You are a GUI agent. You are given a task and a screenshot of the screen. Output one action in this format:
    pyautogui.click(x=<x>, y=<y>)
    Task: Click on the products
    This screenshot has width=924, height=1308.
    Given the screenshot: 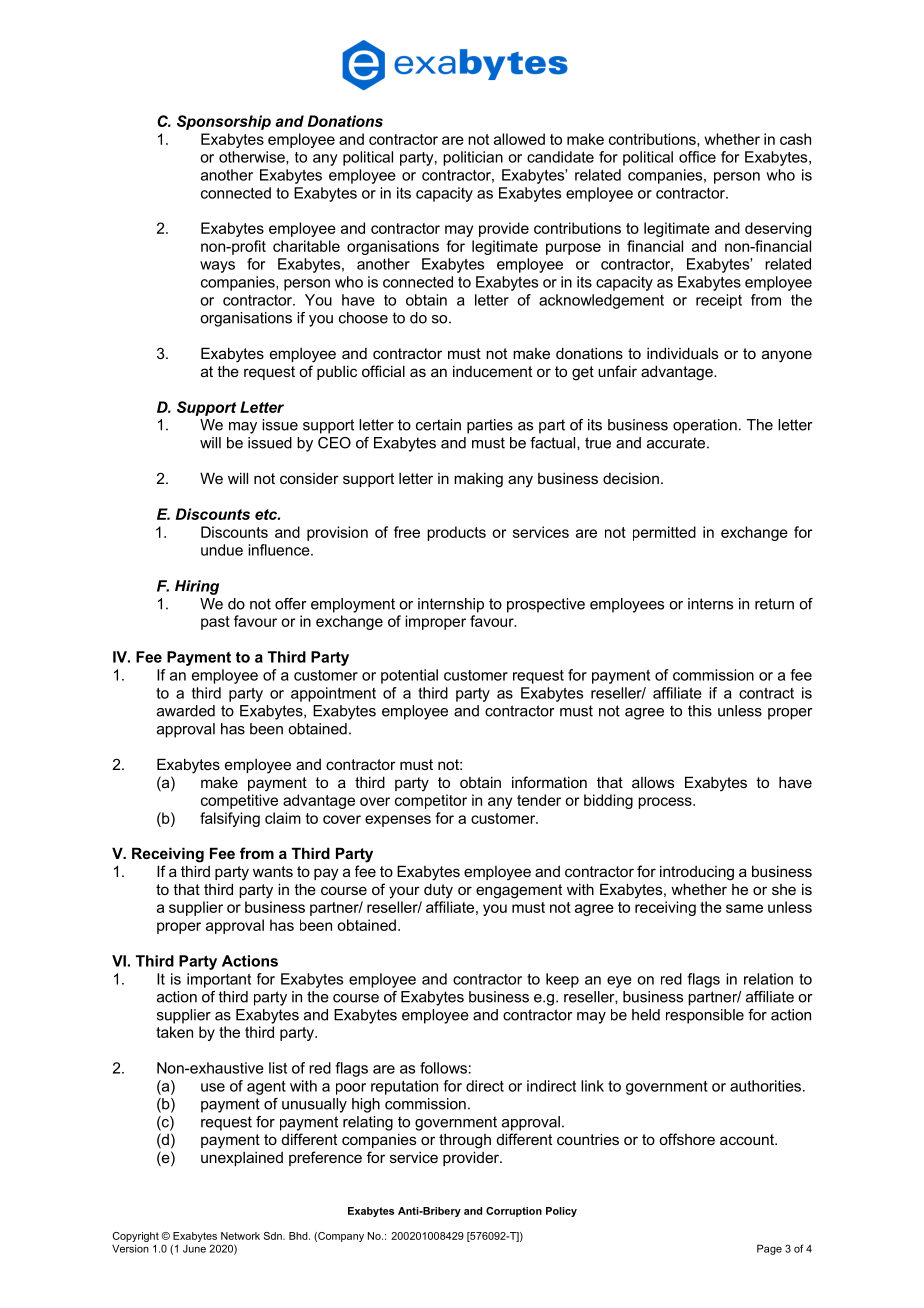 What is the action you would take?
    pyautogui.click(x=456, y=533)
